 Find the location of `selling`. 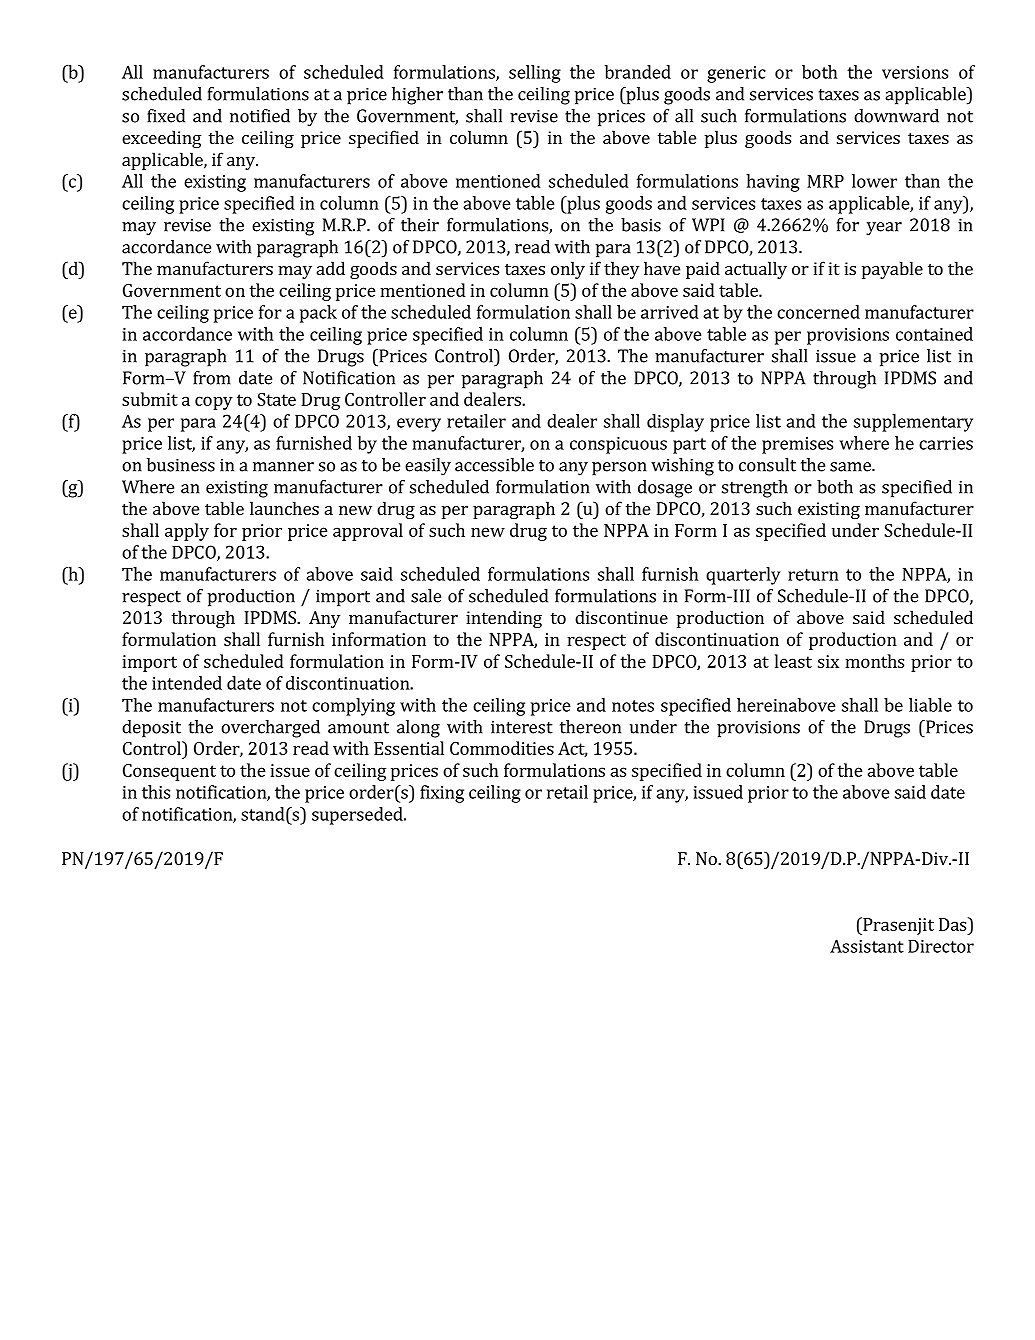

selling is located at coordinates (535, 74).
